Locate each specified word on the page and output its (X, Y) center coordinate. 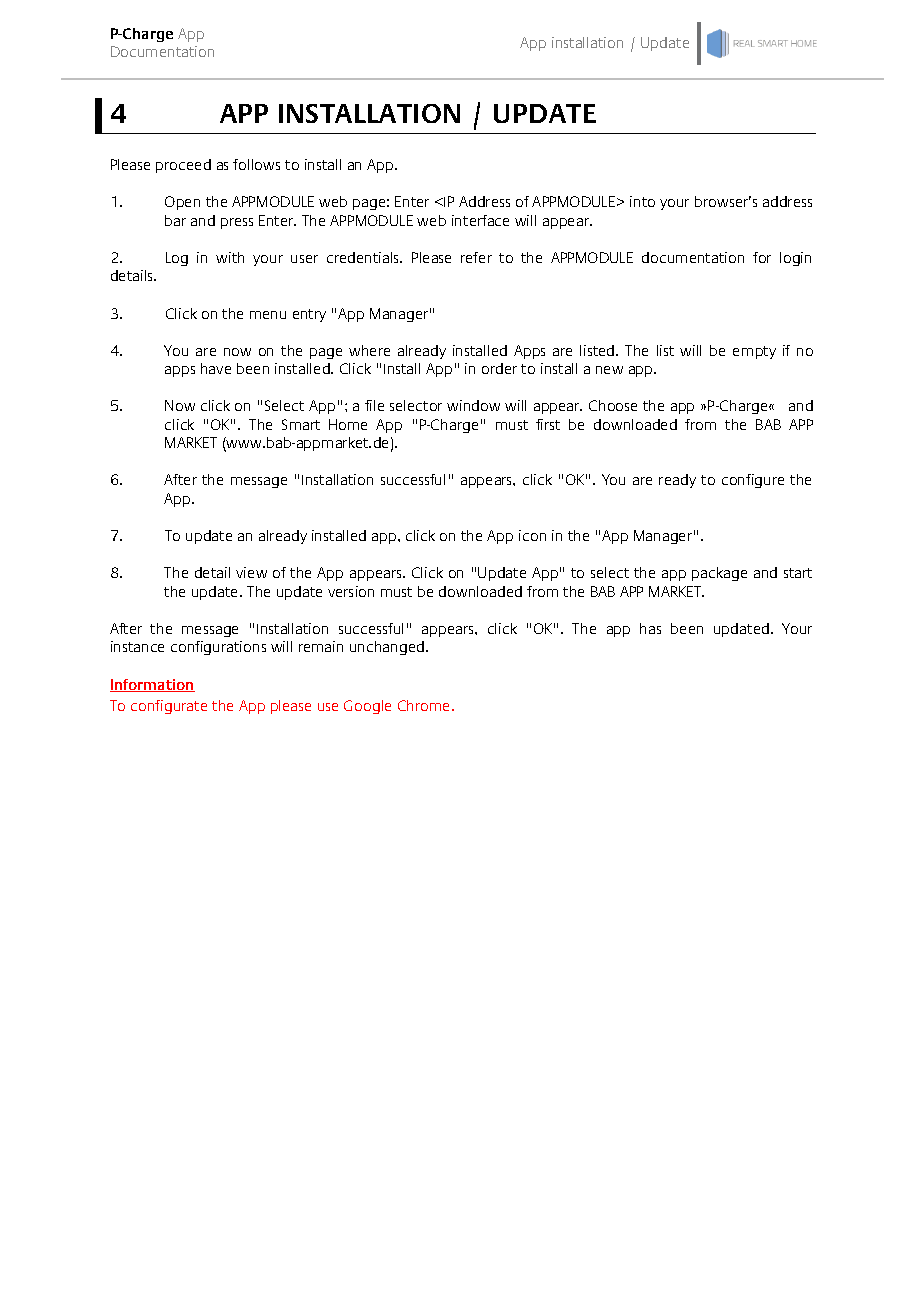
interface (480, 220)
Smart (301, 424)
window (473, 405)
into (642, 201)
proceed (183, 166)
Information (152, 685)
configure (753, 481)
